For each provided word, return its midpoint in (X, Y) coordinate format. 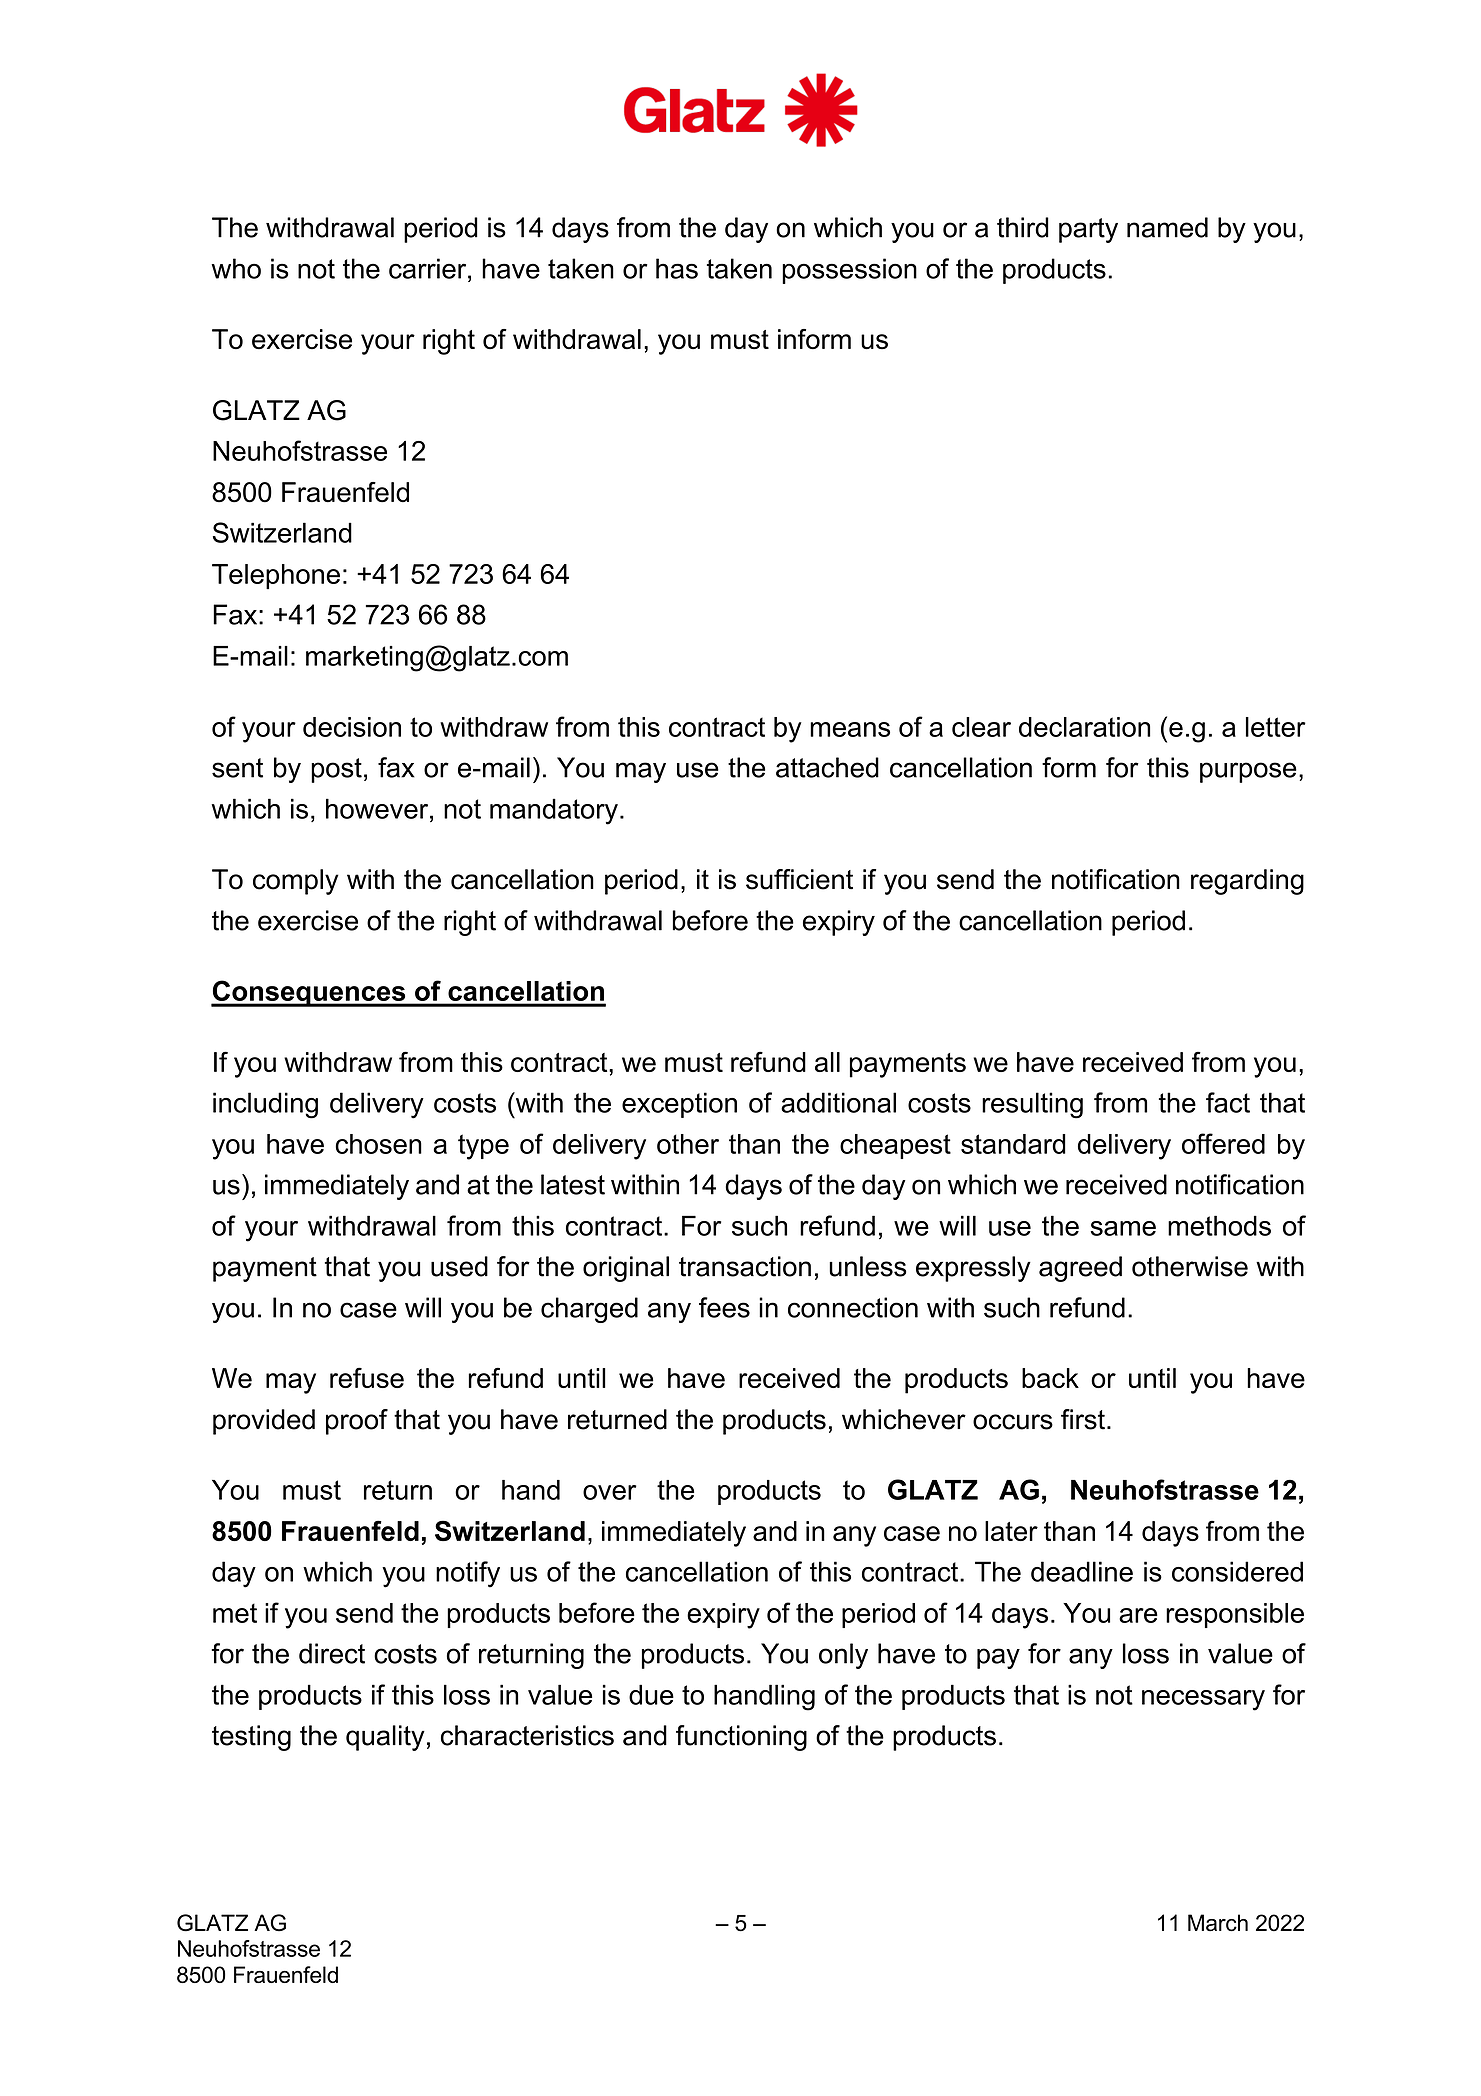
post (336, 770)
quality (385, 1738)
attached (827, 767)
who (236, 268)
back (1050, 1378)
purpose (1248, 772)
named (1167, 227)
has (677, 268)
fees (724, 1307)
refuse (367, 1377)
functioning (741, 1738)
